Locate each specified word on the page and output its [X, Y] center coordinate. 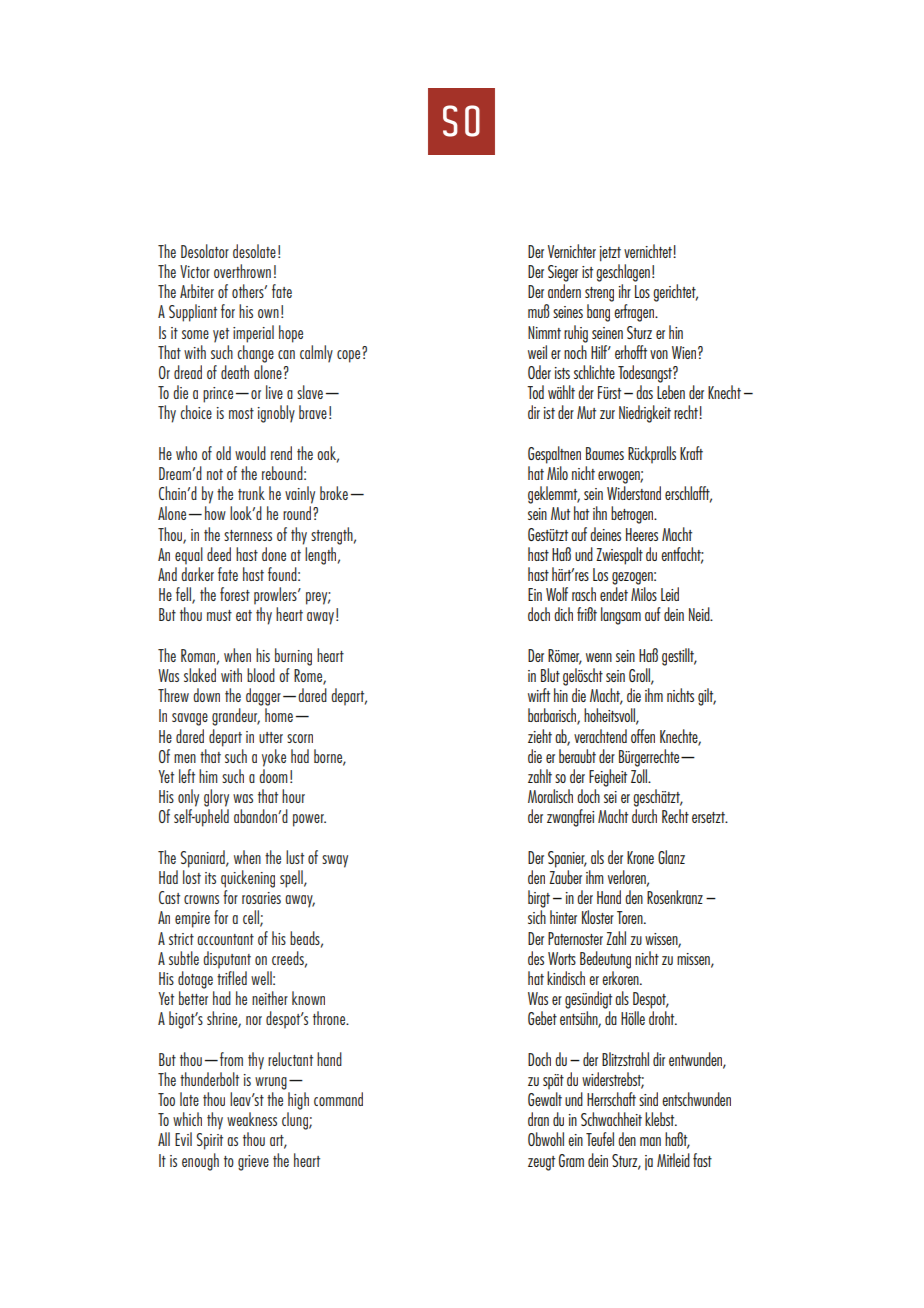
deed [219, 554]
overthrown [242, 271]
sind [648, 1099]
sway [335, 861]
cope [350, 355]
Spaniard [203, 859]
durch [644, 816]
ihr [625, 291]
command [338, 1099]
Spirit [209, 1141]
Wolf [557, 594]
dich [563, 614]
